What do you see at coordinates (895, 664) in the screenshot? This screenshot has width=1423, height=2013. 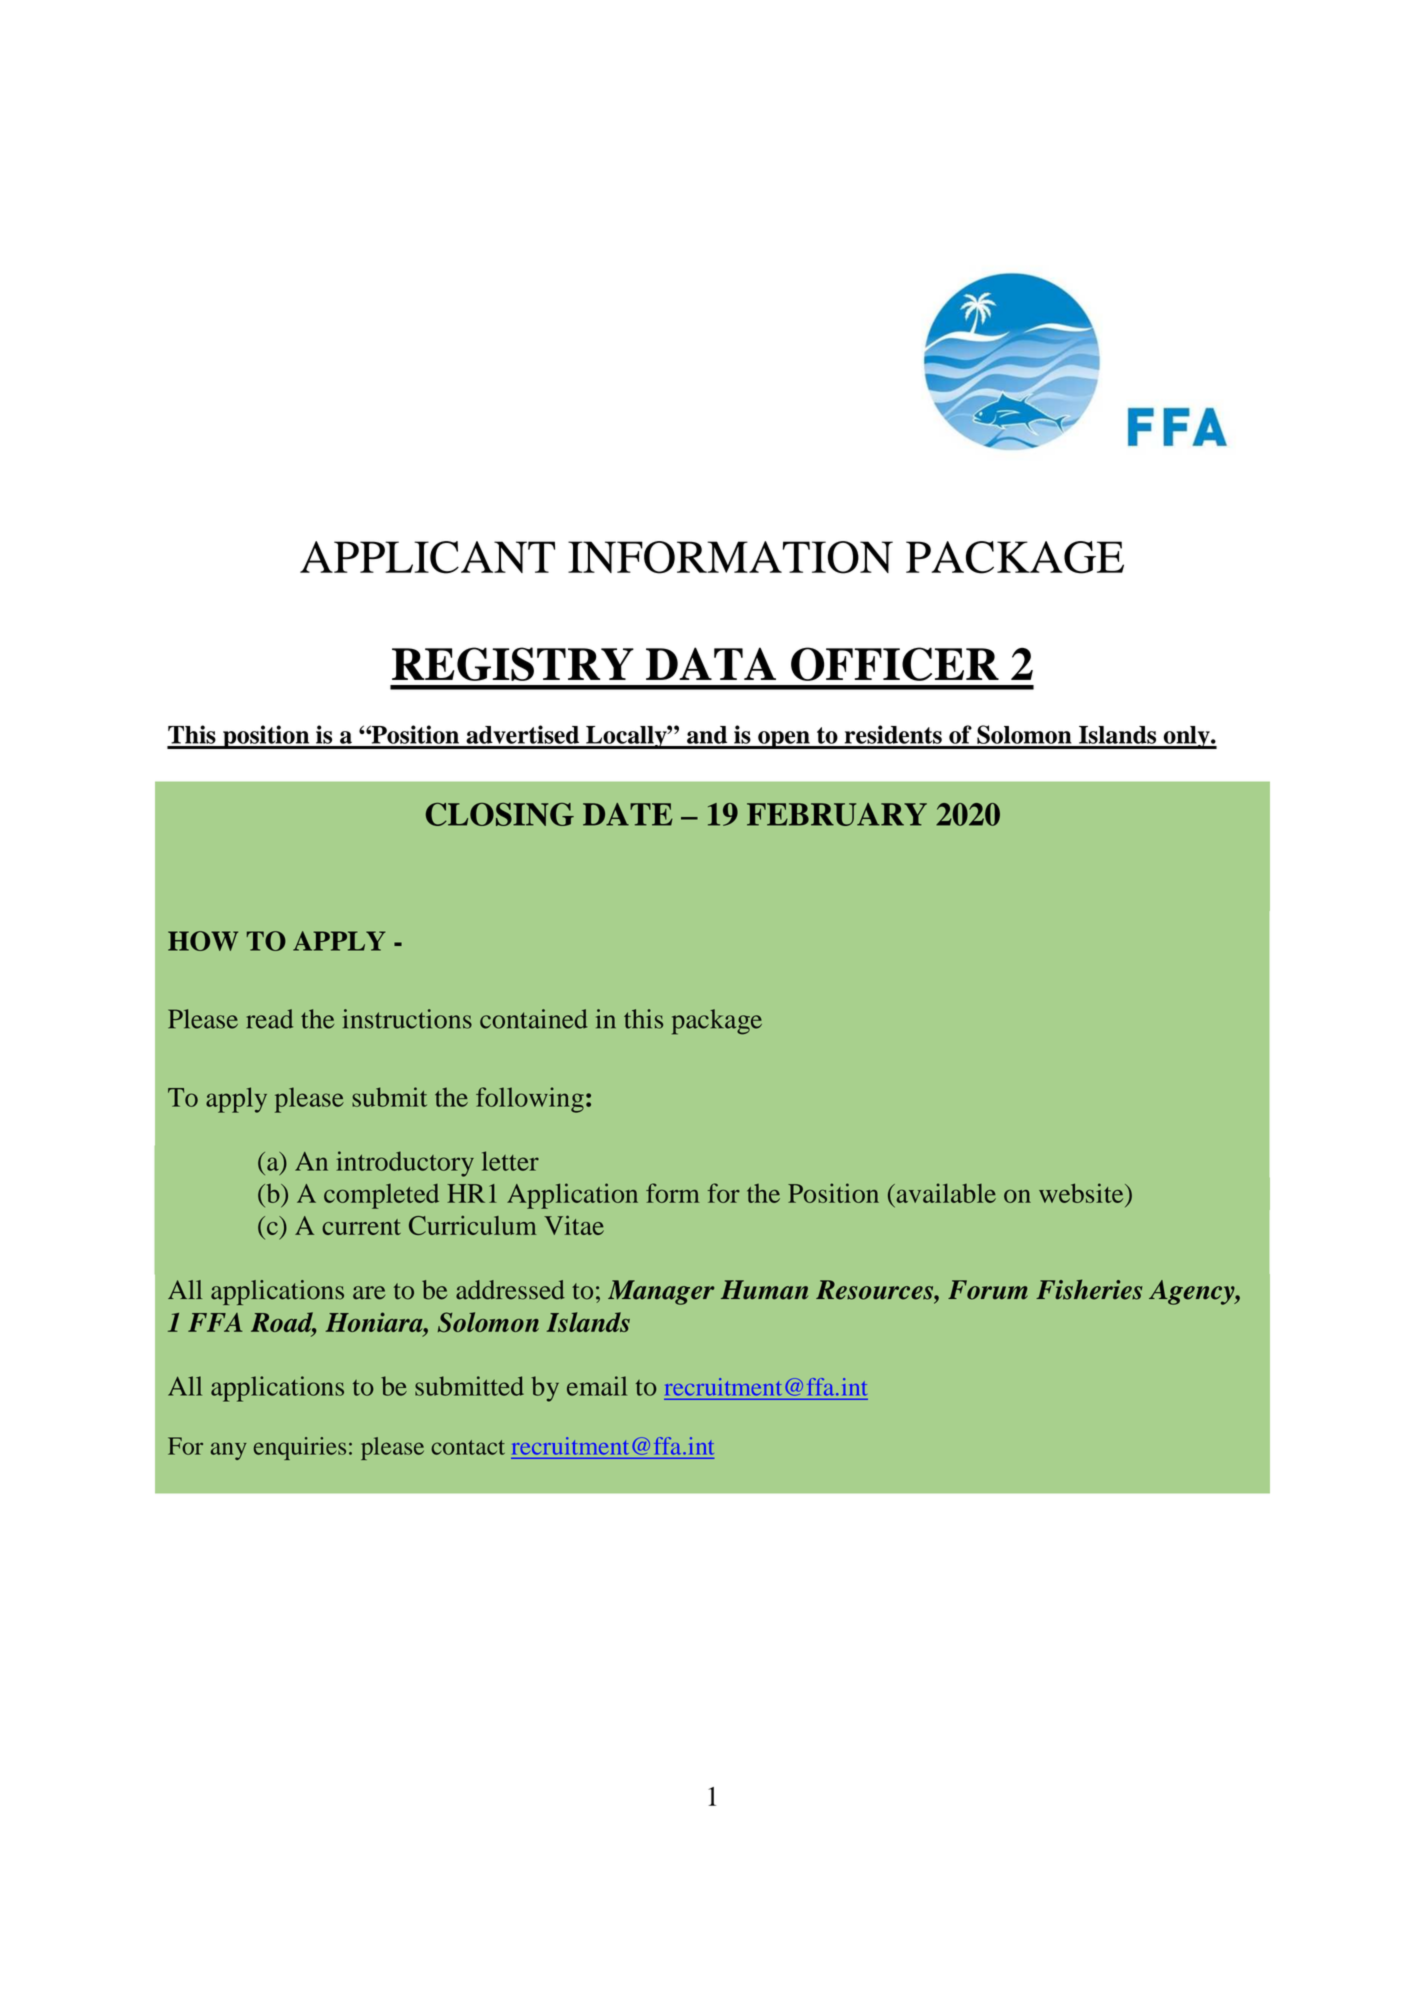 I see `OFFICER` at bounding box center [895, 664].
